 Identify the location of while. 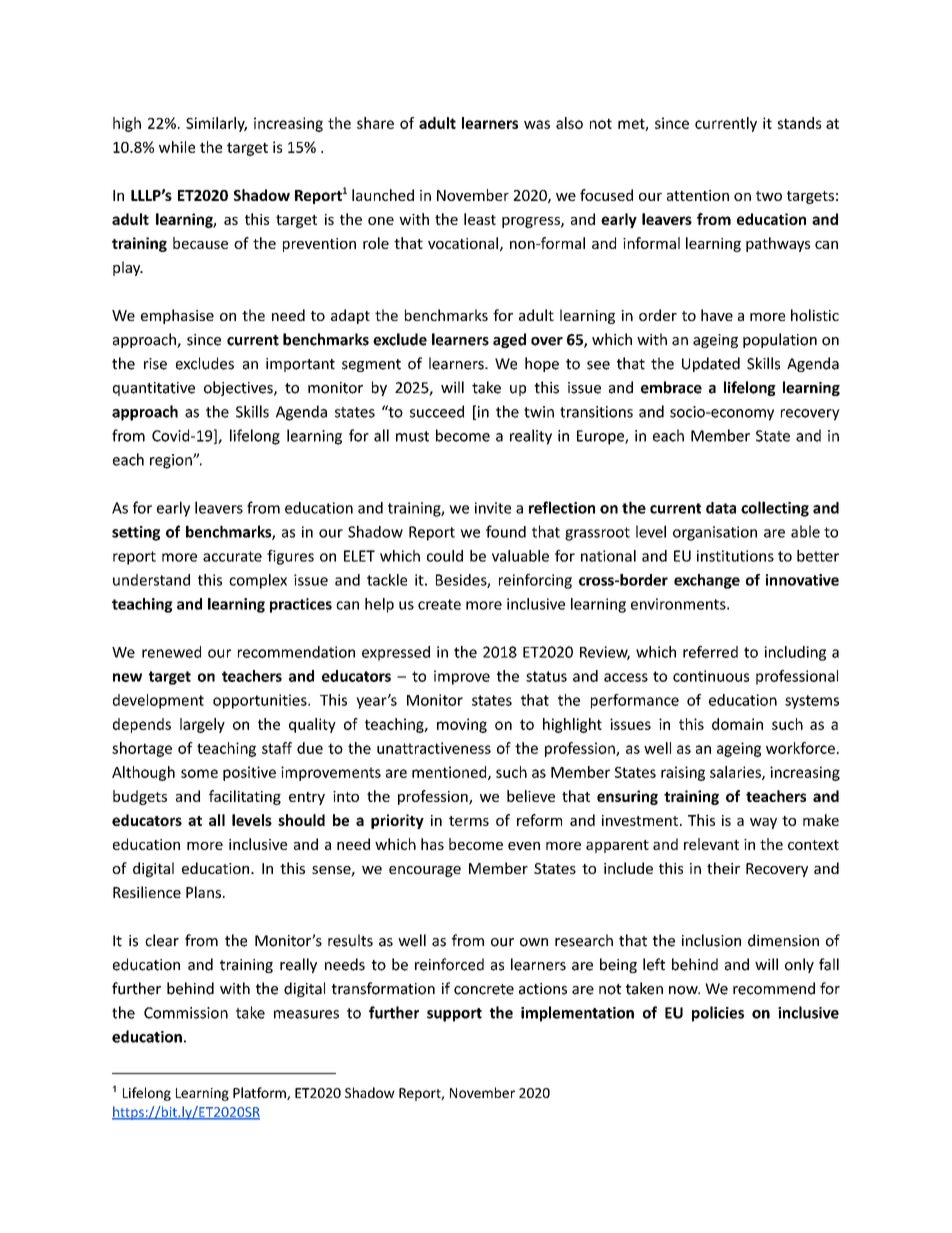
(177, 147).
